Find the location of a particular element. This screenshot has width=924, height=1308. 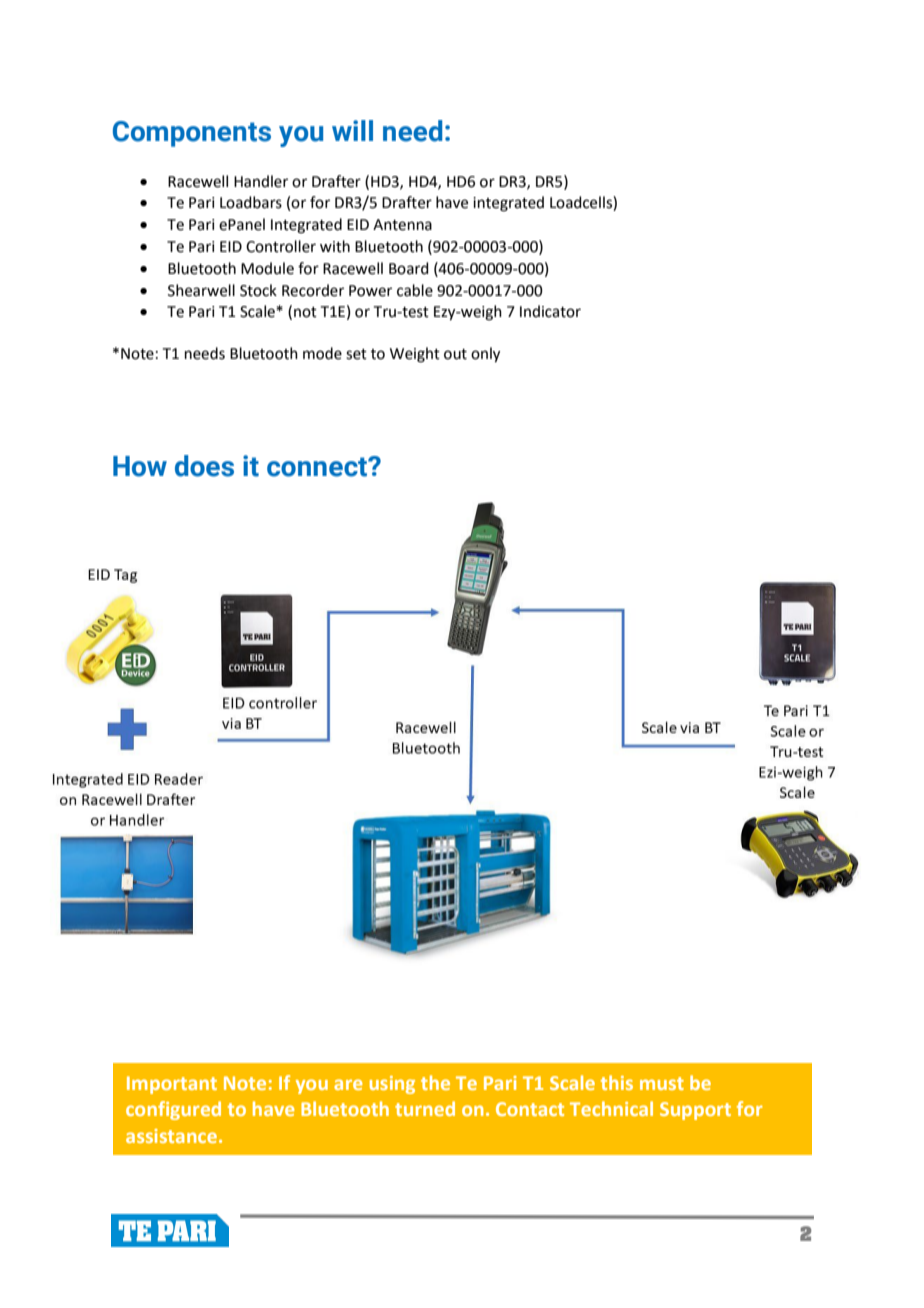

Important is located at coordinates (172, 1085).
